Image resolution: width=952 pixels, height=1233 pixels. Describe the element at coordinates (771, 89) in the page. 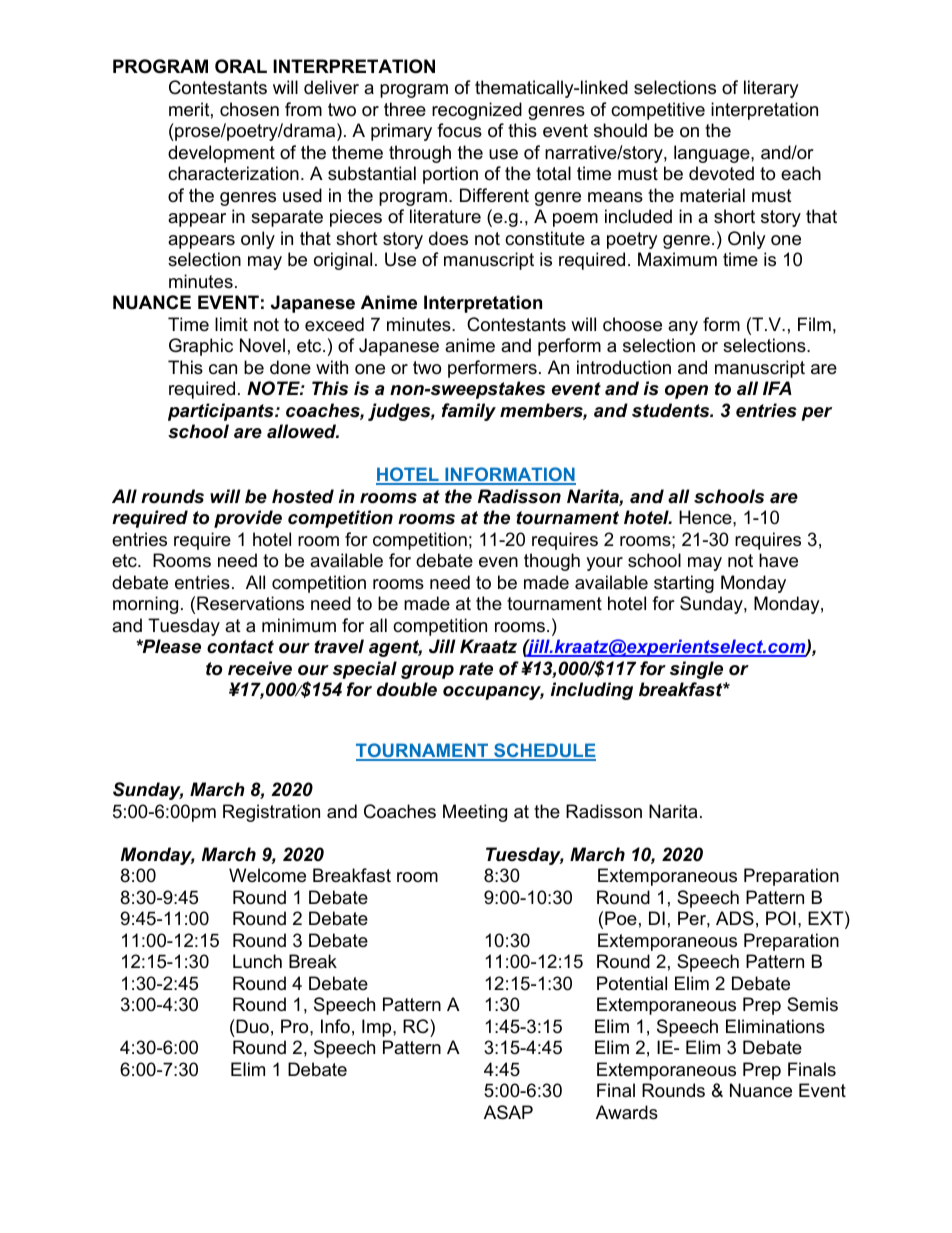

I see `literary` at that location.
